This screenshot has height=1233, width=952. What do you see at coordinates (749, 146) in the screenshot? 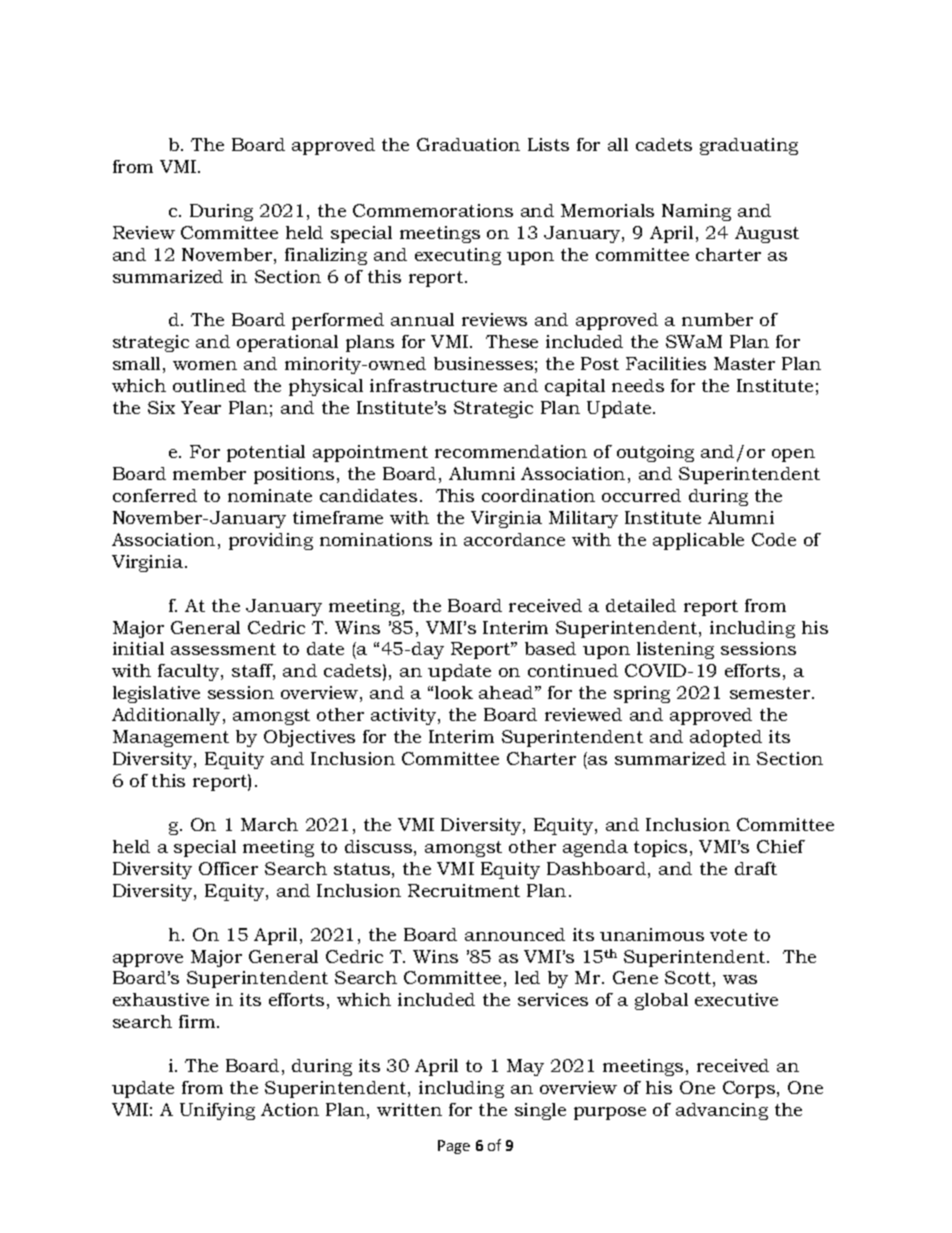
I see `graduating` at bounding box center [749, 146].
